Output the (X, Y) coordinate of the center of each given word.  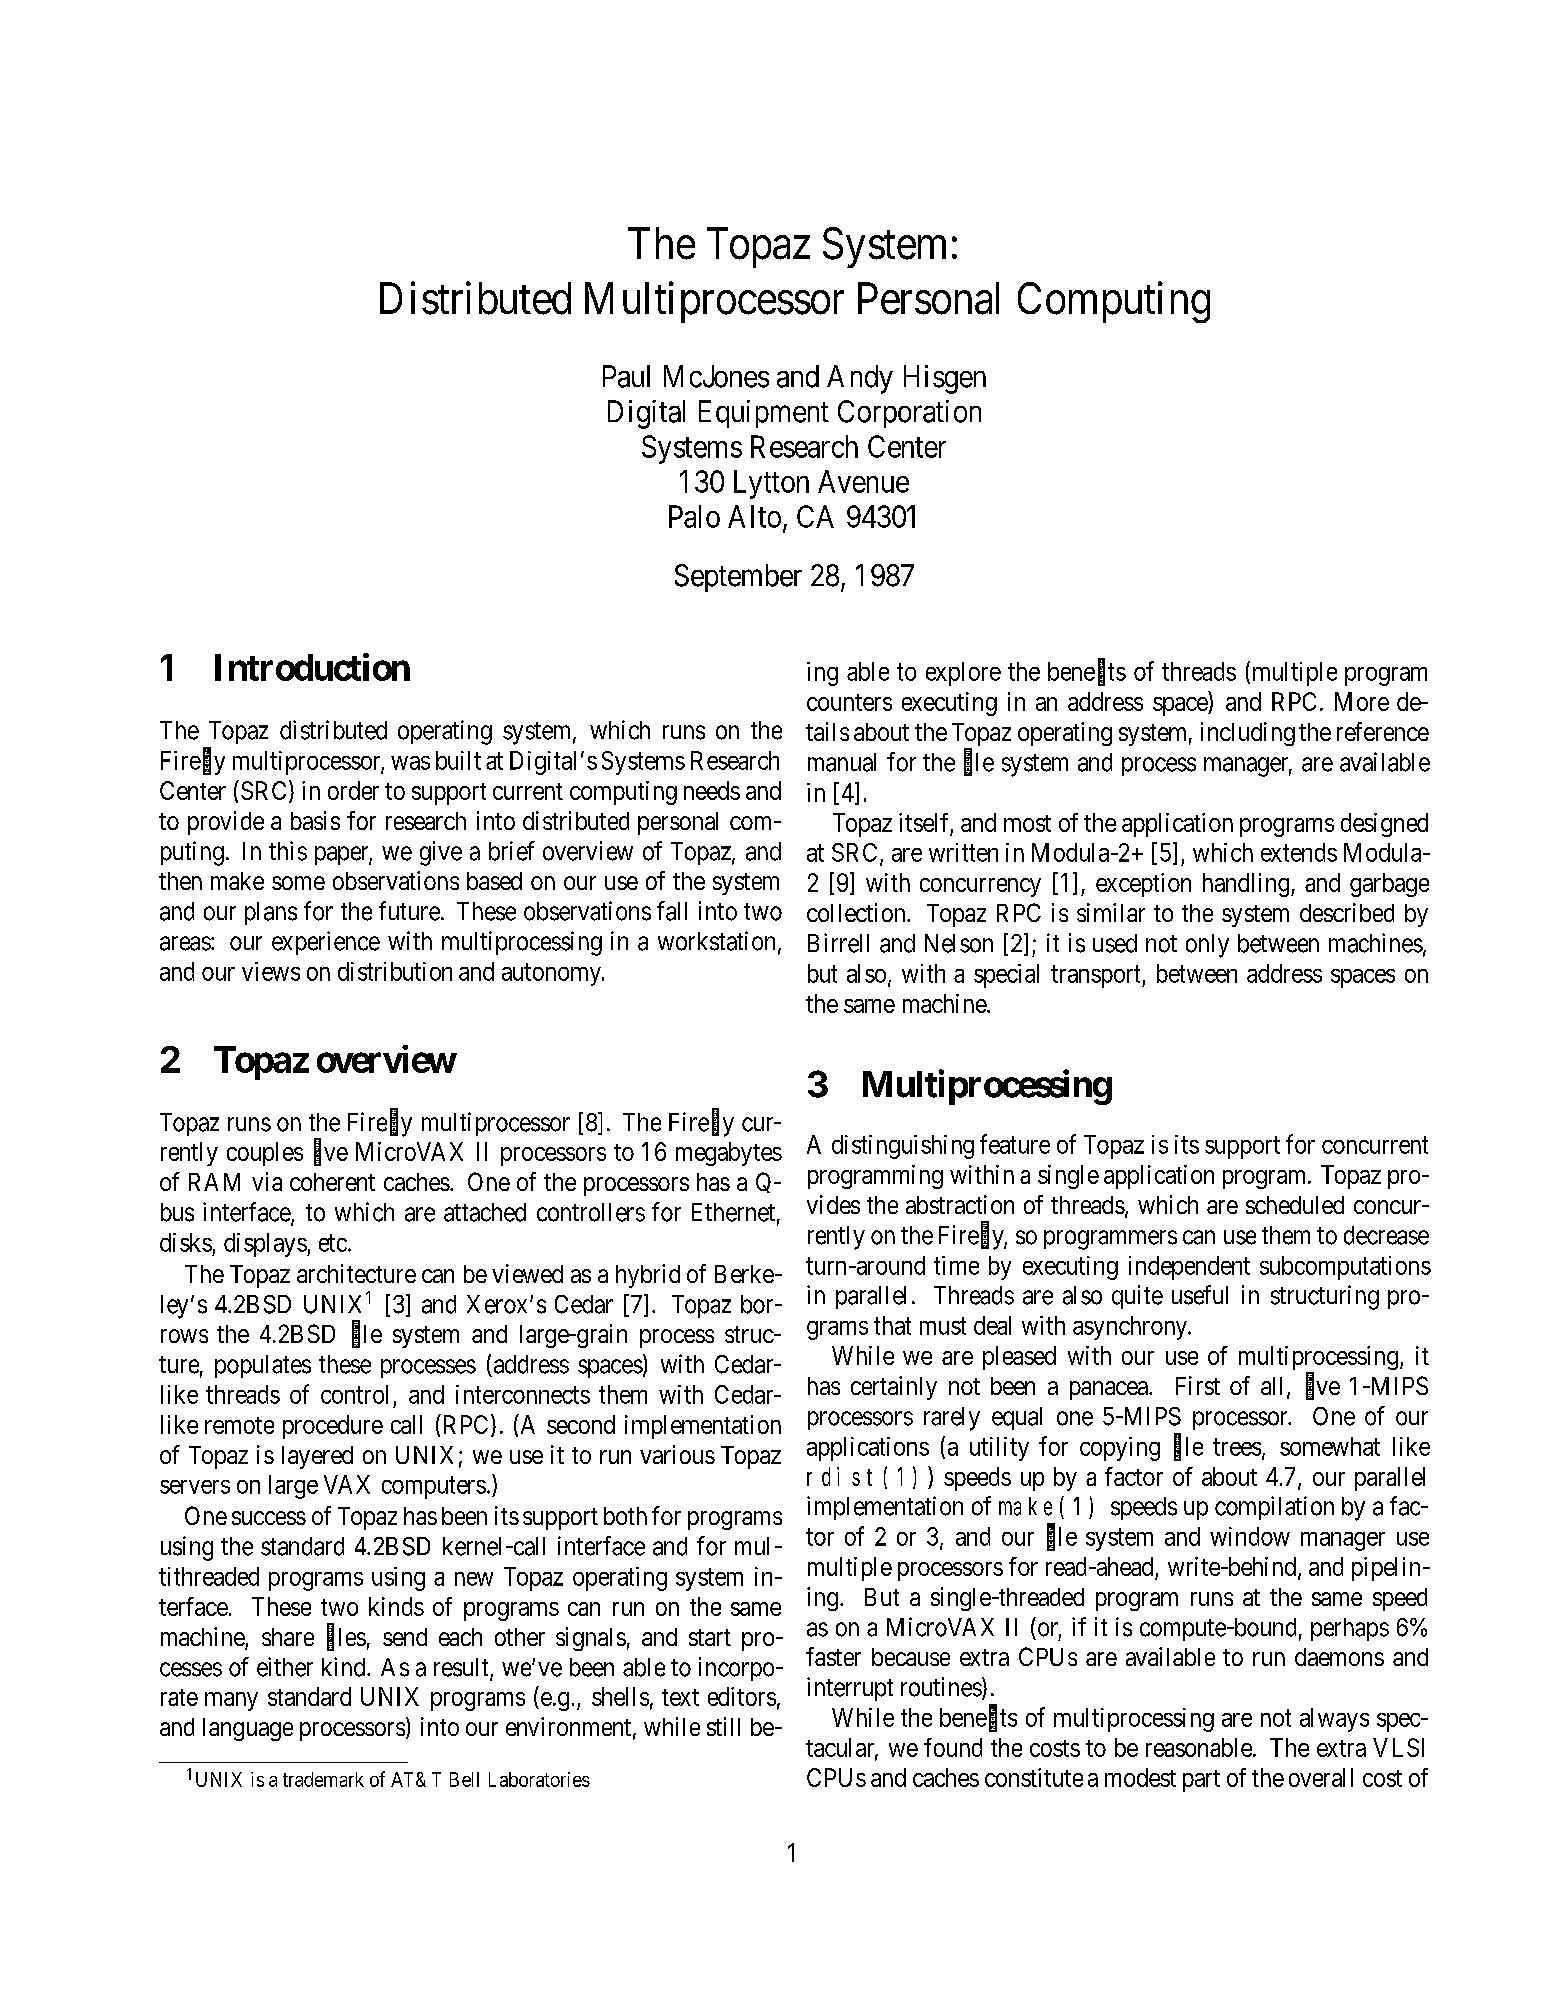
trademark (323, 1779)
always (1334, 1720)
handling (1247, 885)
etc (333, 1243)
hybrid (648, 1276)
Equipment (764, 414)
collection (857, 912)
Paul (626, 376)
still (723, 1726)
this (288, 851)
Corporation (909, 414)
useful (1200, 1295)
